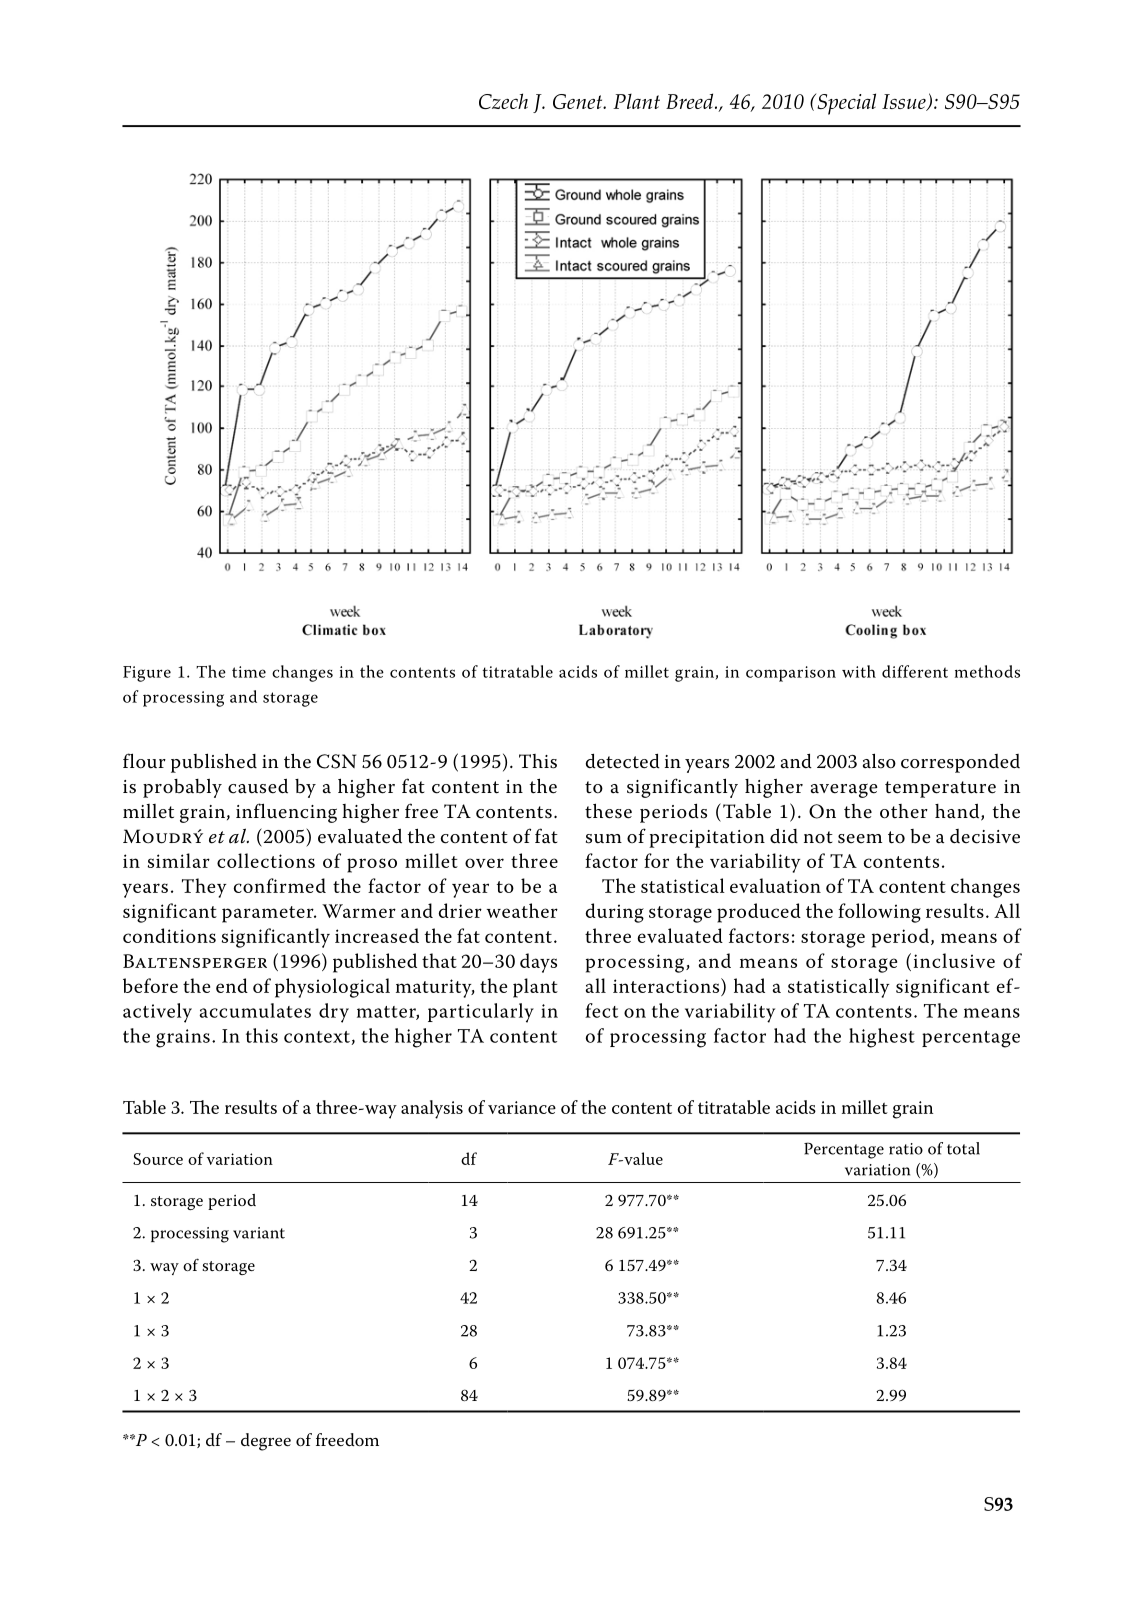 This screenshot has height=1616, width=1143. What do you see at coordinates (579, 101) in the screenshot?
I see `Genet` at bounding box center [579, 101].
